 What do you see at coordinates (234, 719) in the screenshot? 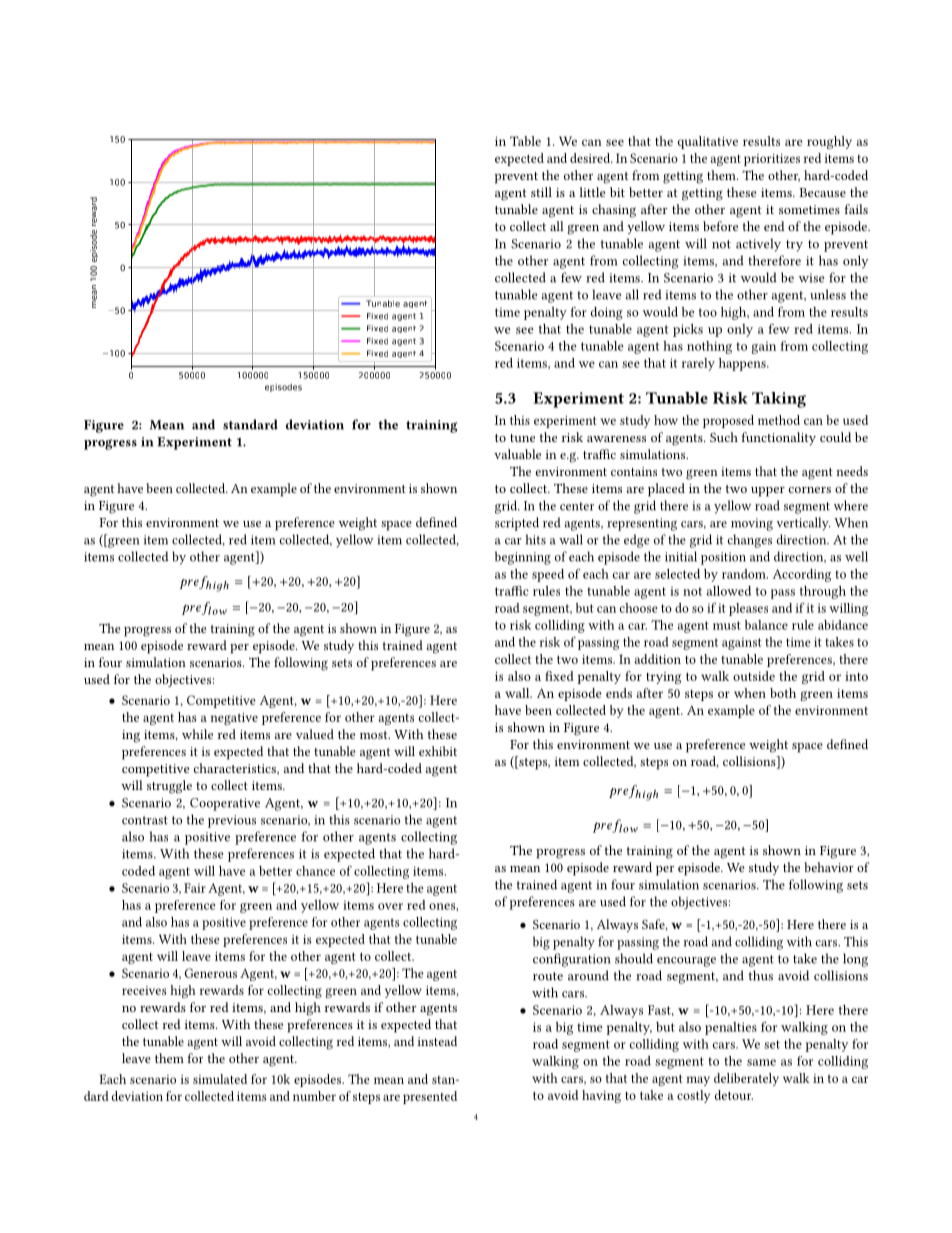
I see `negative` at bounding box center [234, 719].
